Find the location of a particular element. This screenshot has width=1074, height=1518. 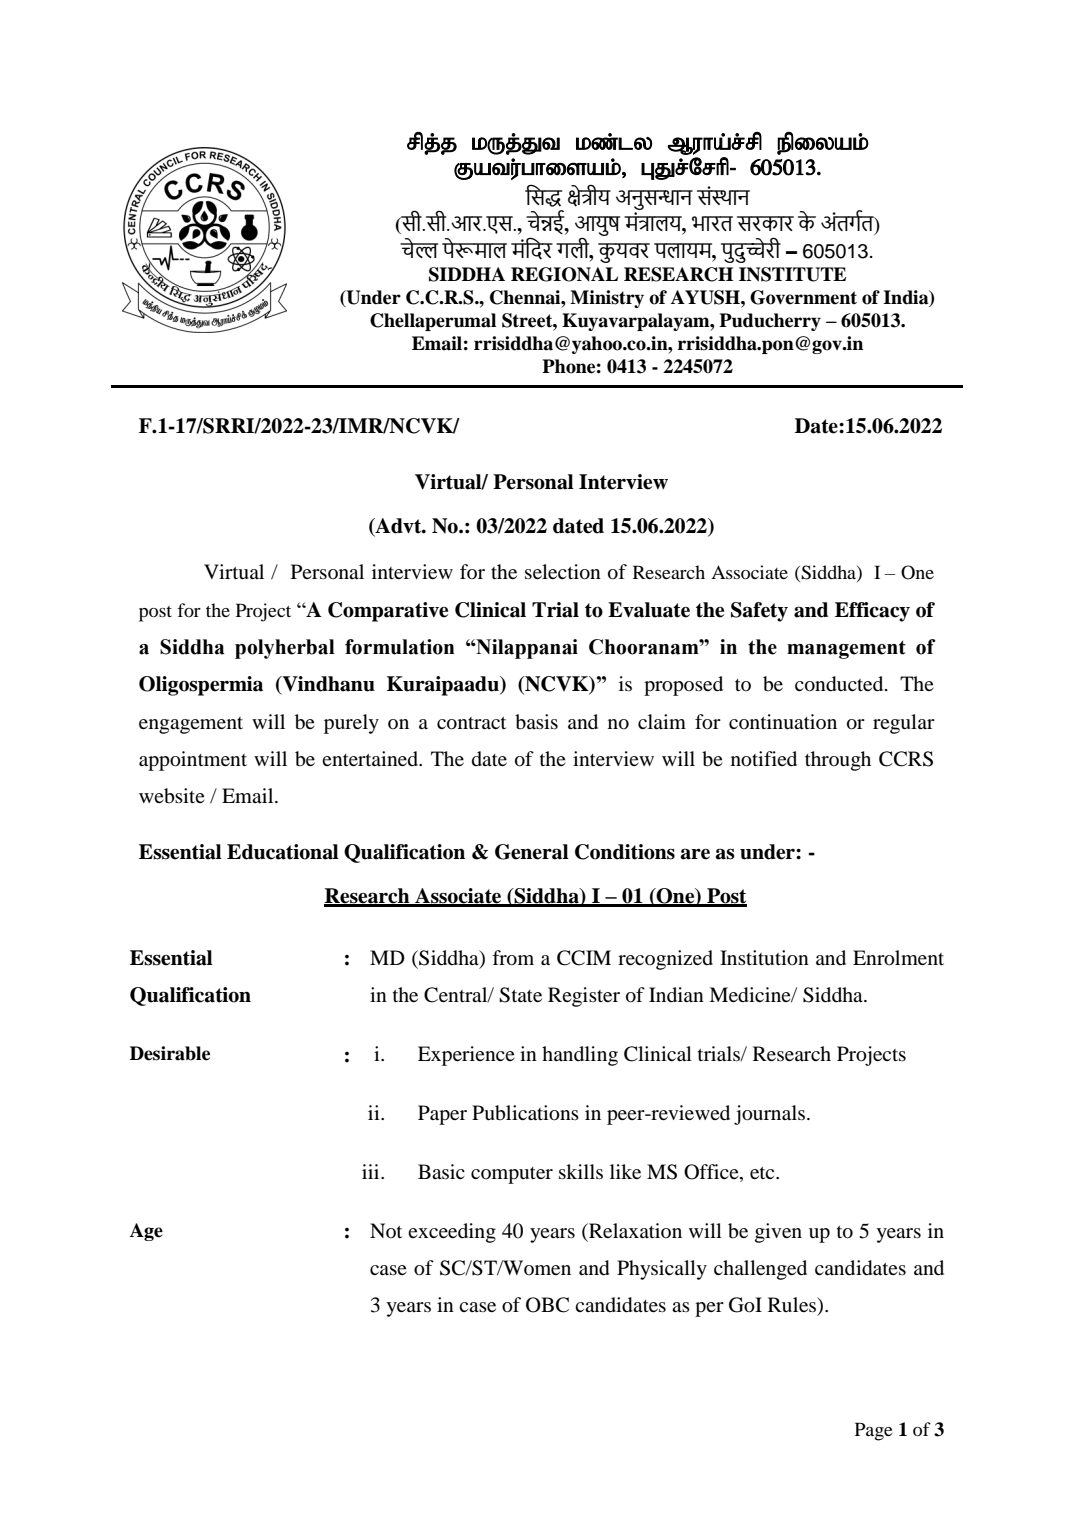

Publications is located at coordinates (525, 1113).
